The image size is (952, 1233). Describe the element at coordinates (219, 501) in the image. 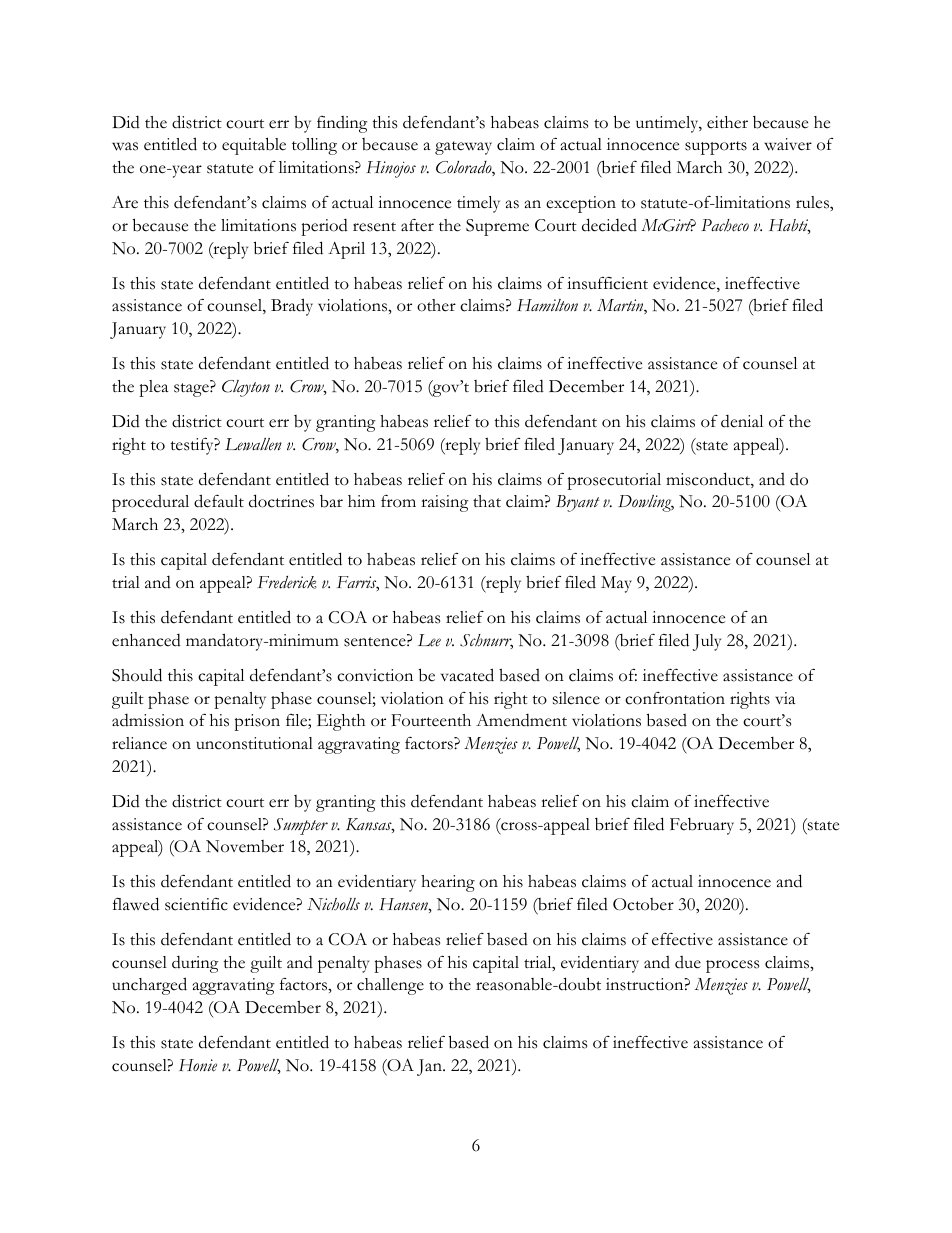

I see `default` at that location.
